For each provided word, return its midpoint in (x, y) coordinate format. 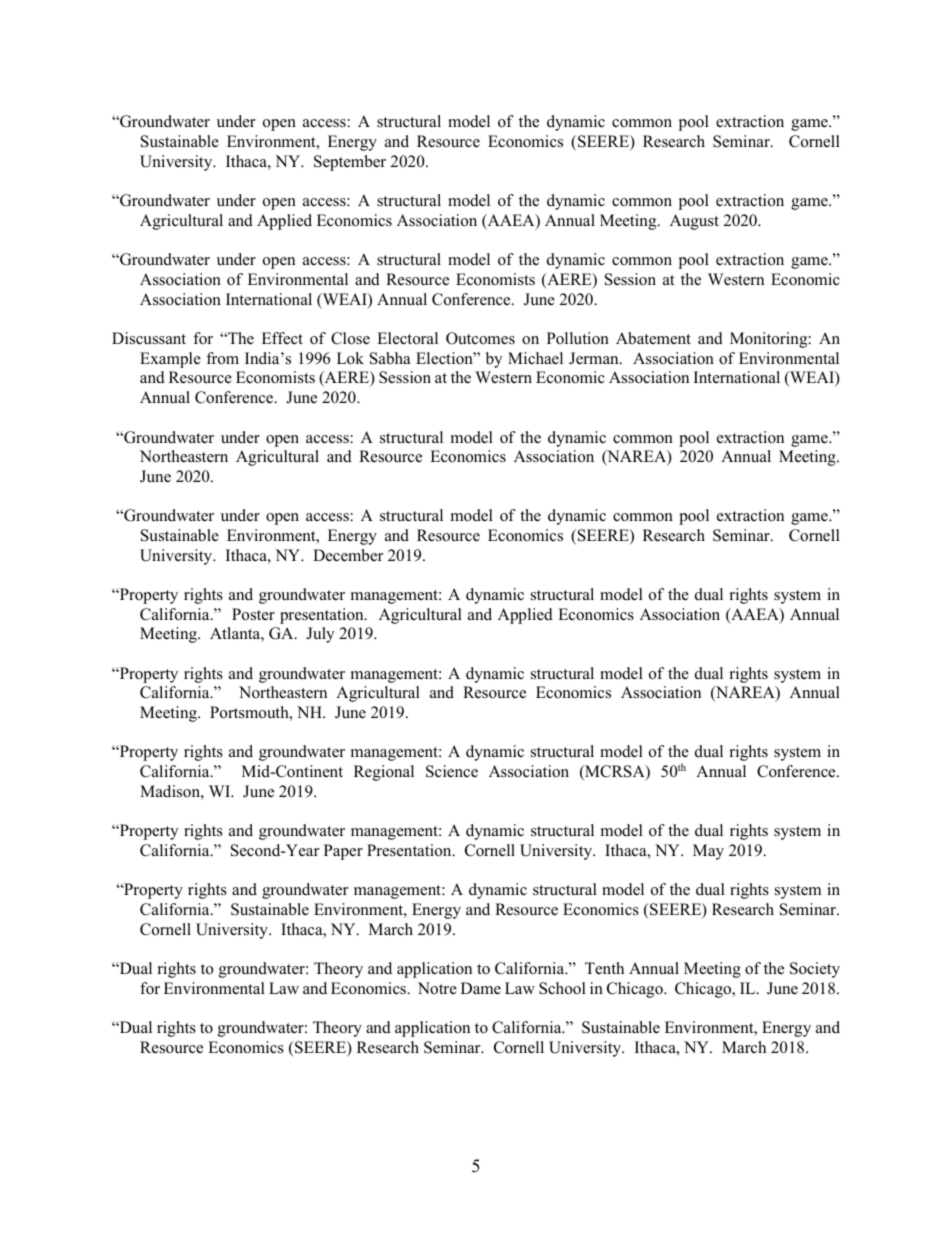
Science (452, 771)
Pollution (578, 338)
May (708, 852)
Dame (481, 988)
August (694, 222)
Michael (535, 358)
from (222, 358)
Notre (437, 988)
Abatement (653, 338)
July (320, 635)
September (350, 163)
